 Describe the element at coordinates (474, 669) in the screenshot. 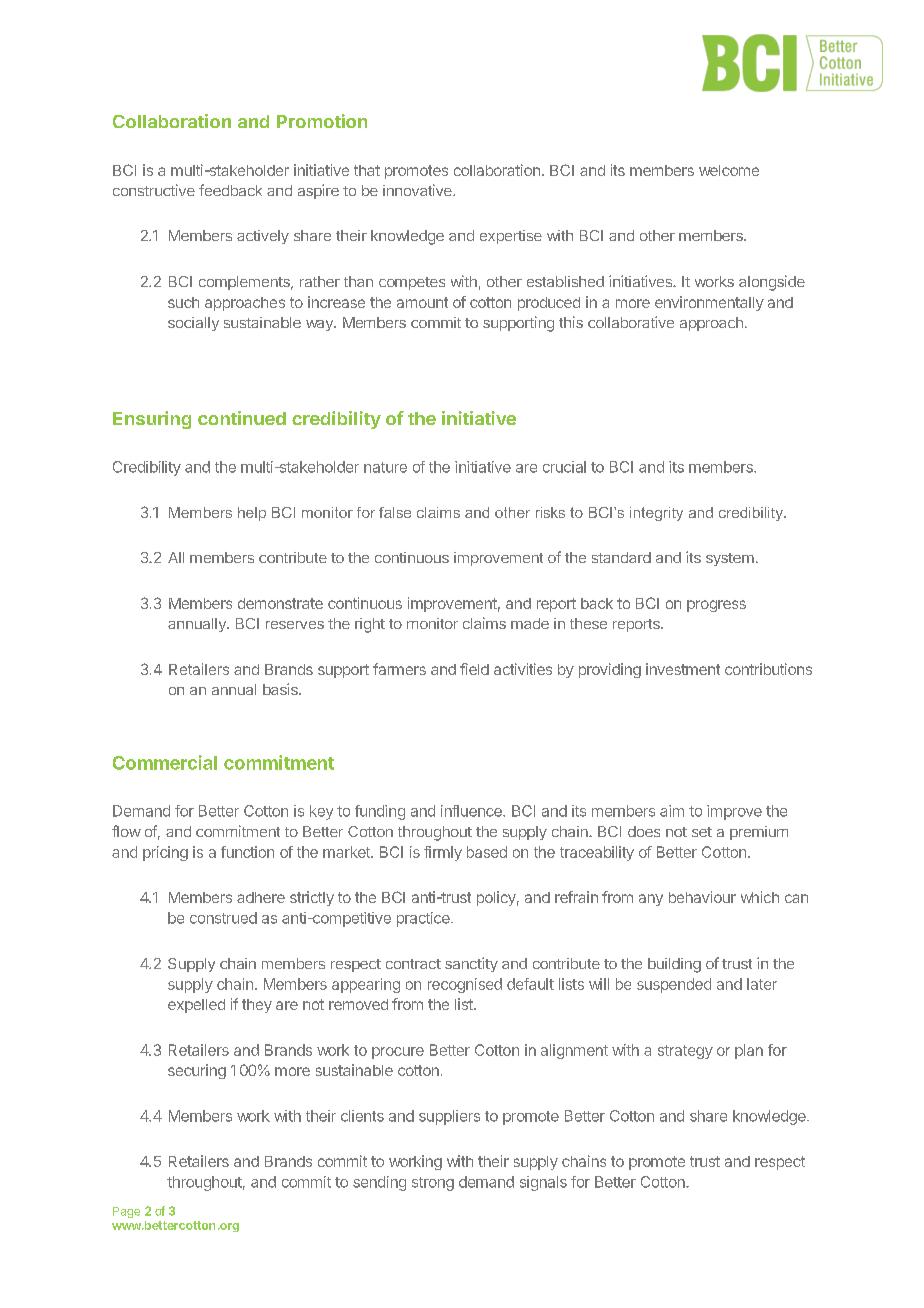

I see `field` at that location.
